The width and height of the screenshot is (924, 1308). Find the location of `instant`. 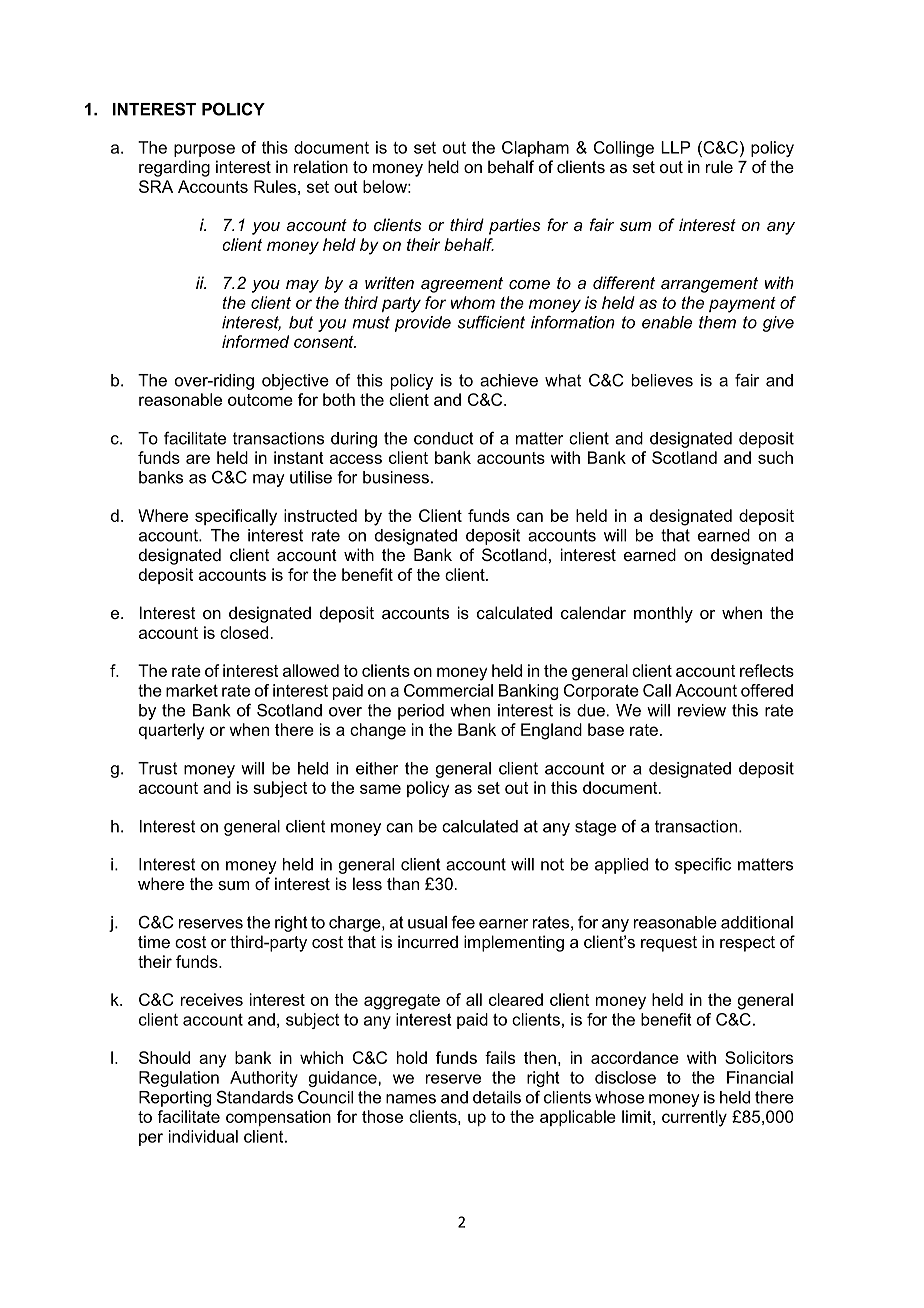

instant is located at coordinates (299, 457).
